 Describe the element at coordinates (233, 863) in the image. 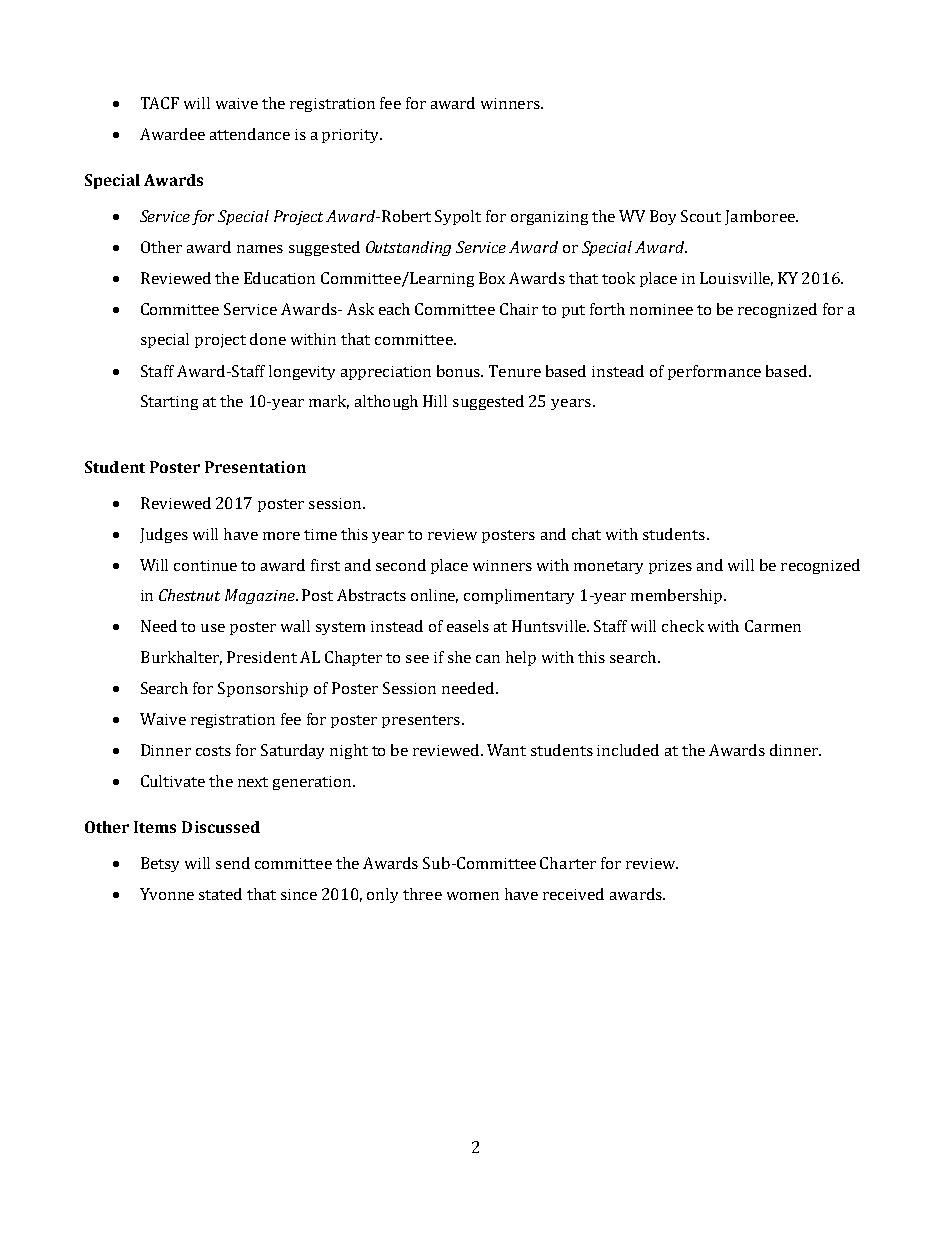

I see `send` at that location.
